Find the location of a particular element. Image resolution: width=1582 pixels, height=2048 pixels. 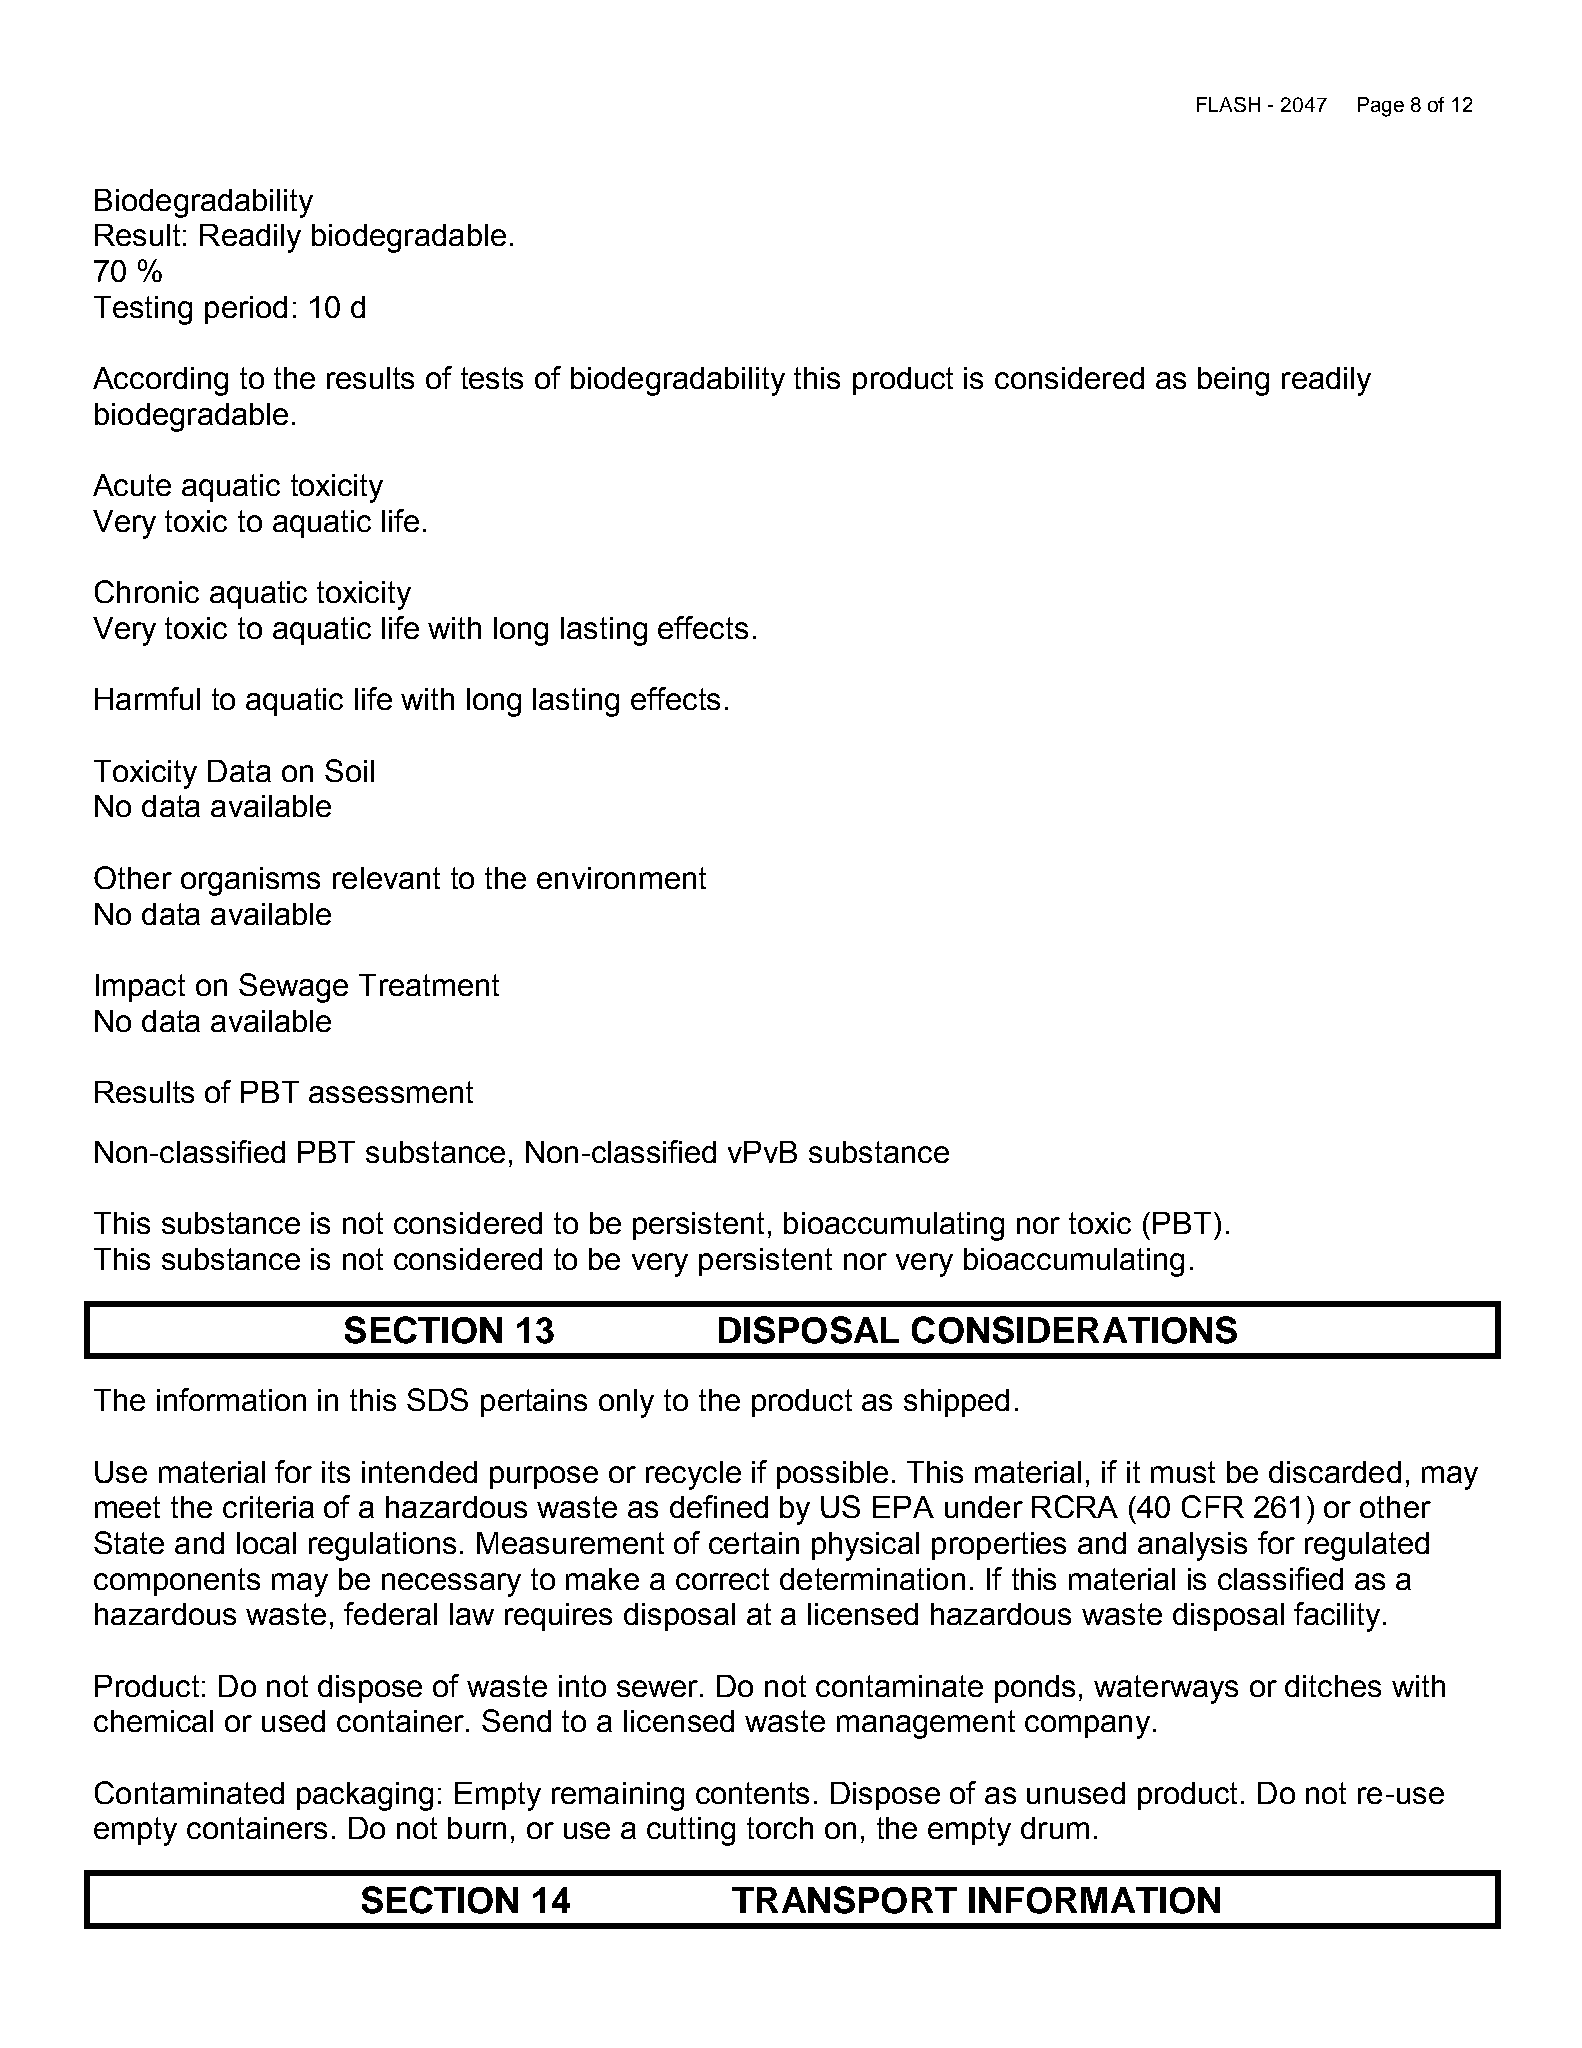

environment is located at coordinates (621, 878).
